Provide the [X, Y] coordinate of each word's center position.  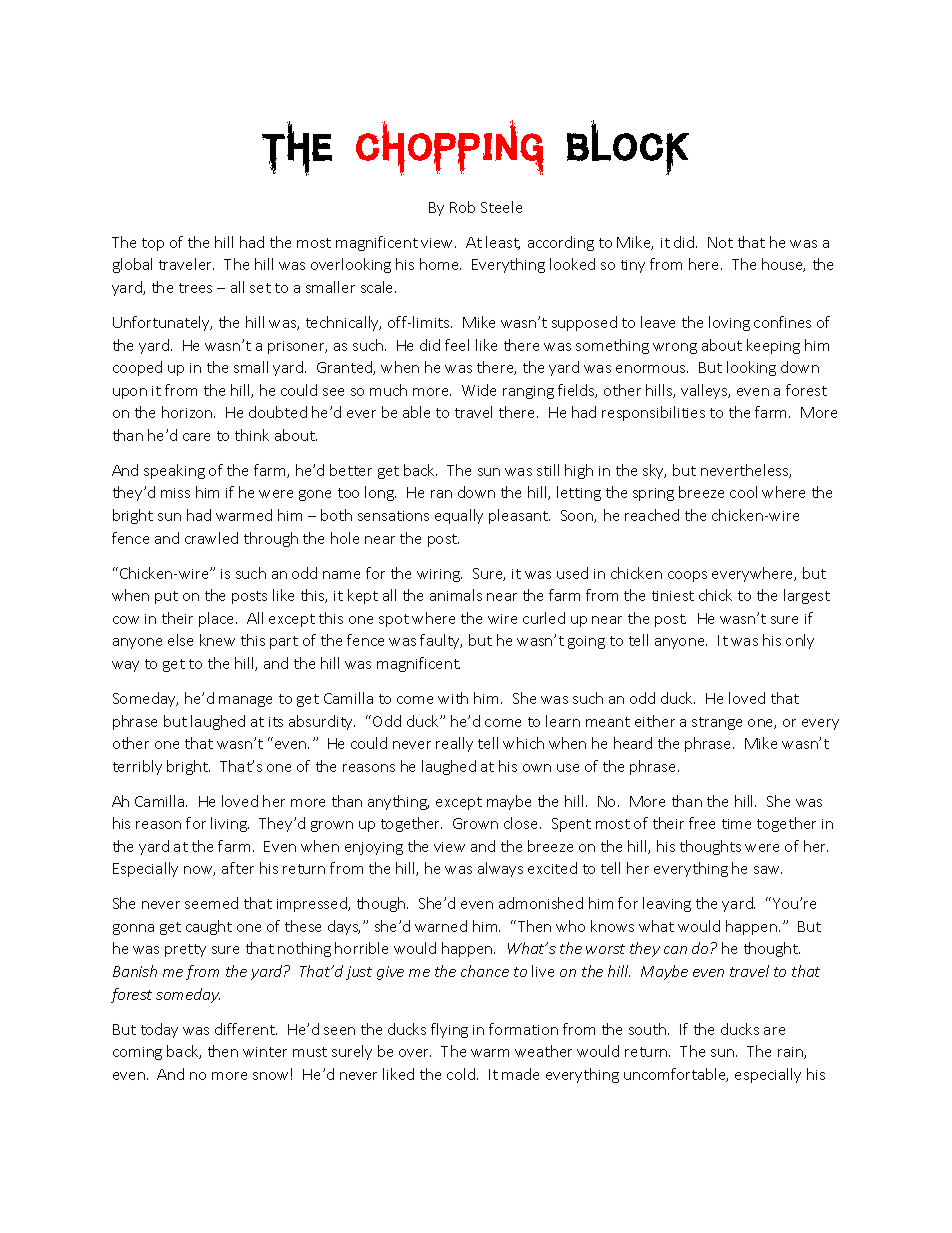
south [649, 1029]
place [218, 619]
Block [628, 147]
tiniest [673, 596]
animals [456, 595]
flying [449, 1030]
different [246, 1029]
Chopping [450, 148]
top [153, 244]
